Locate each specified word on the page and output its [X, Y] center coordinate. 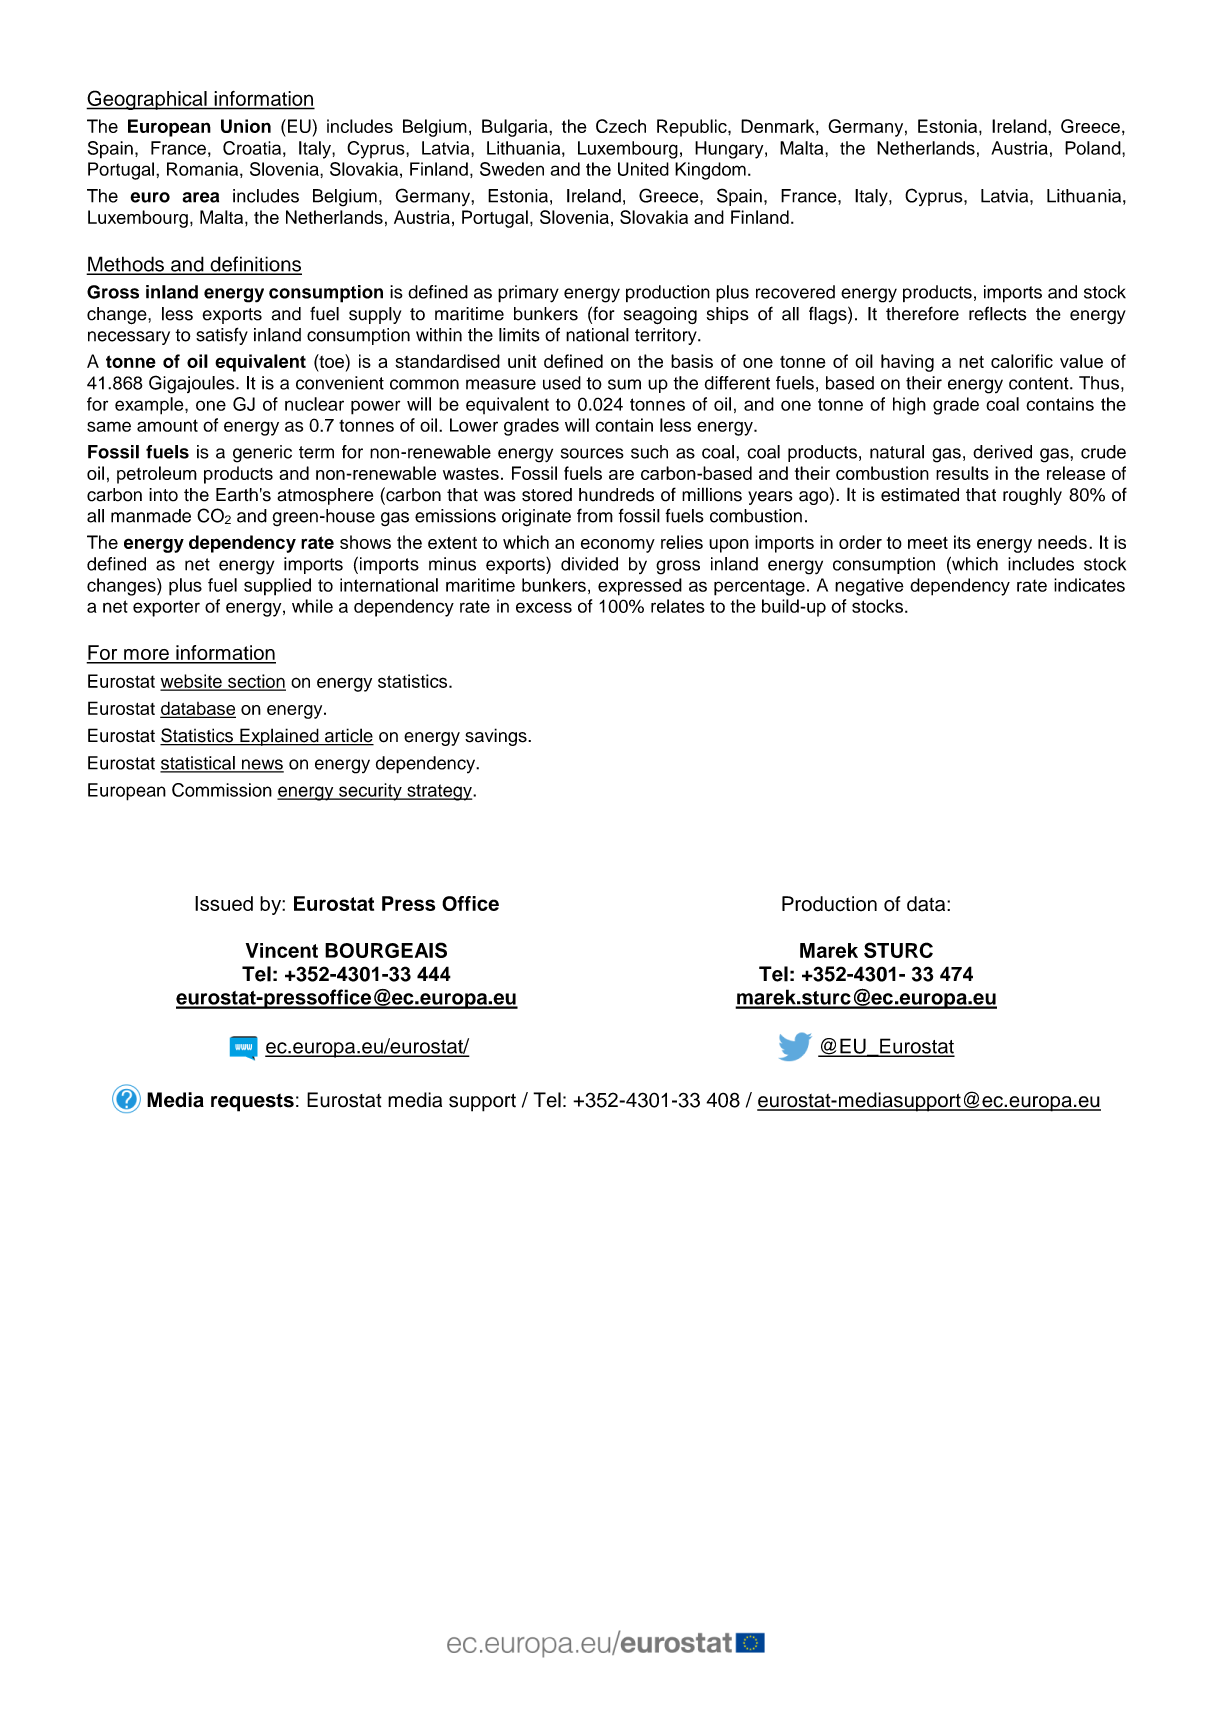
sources [592, 453]
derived [1002, 452]
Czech [621, 126]
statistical [198, 764]
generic [262, 454]
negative [869, 587]
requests [252, 1102]
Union [246, 126]
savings [497, 737]
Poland [1094, 148]
